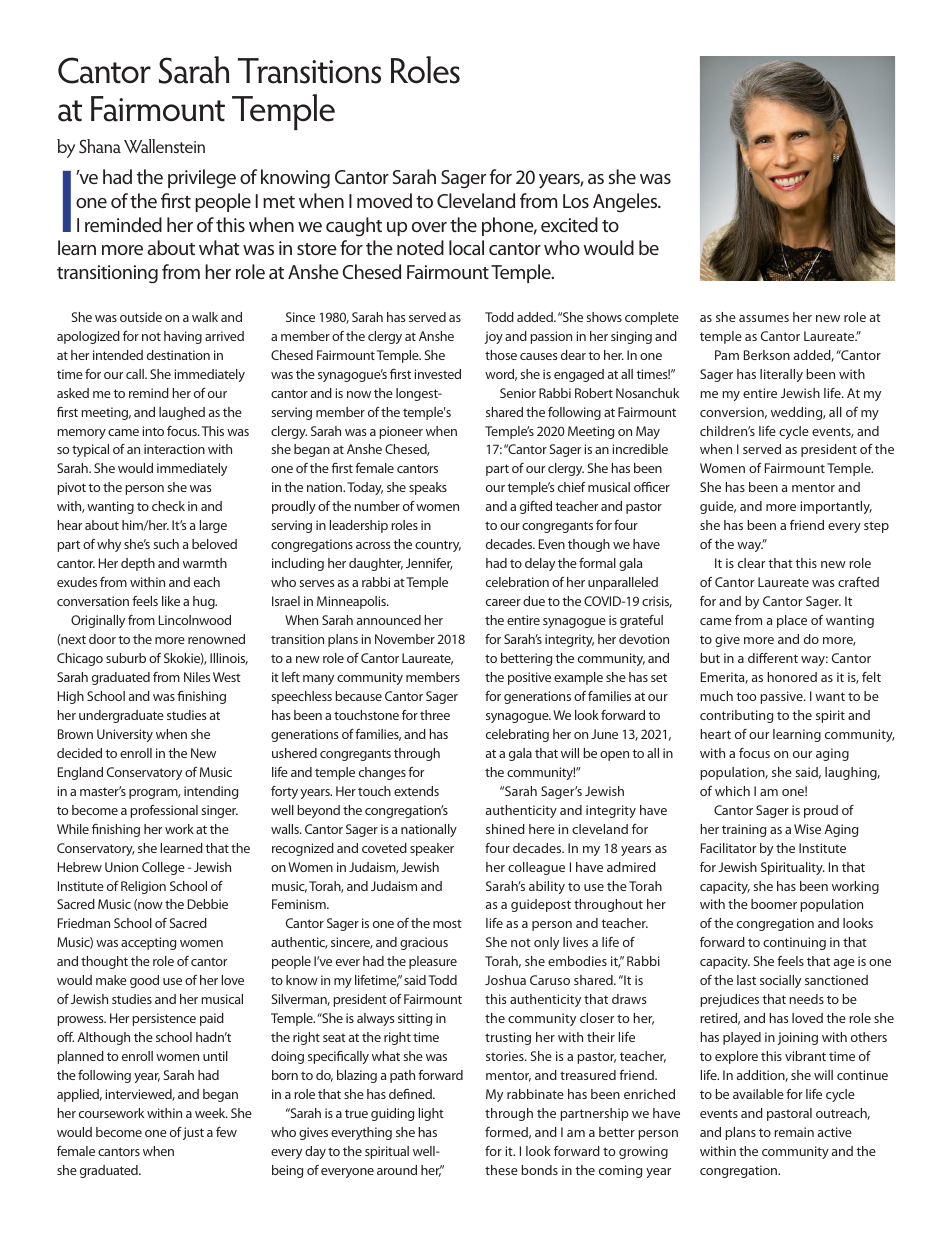 The height and width of the screenshot is (1237, 952). Describe the element at coordinates (836, 507) in the screenshot. I see `importantly` at that location.
